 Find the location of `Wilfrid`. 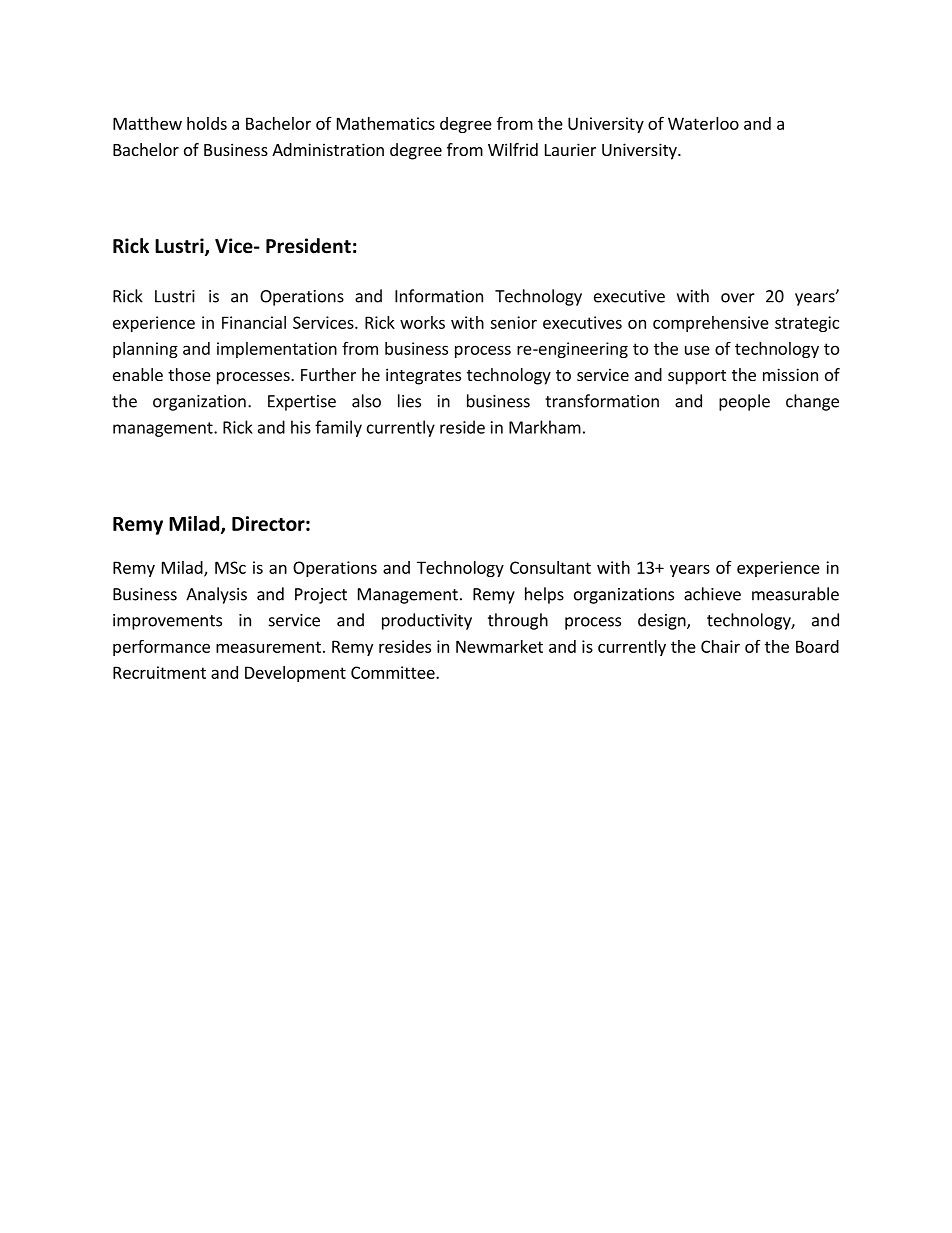

Wilfrid is located at coordinates (513, 149).
